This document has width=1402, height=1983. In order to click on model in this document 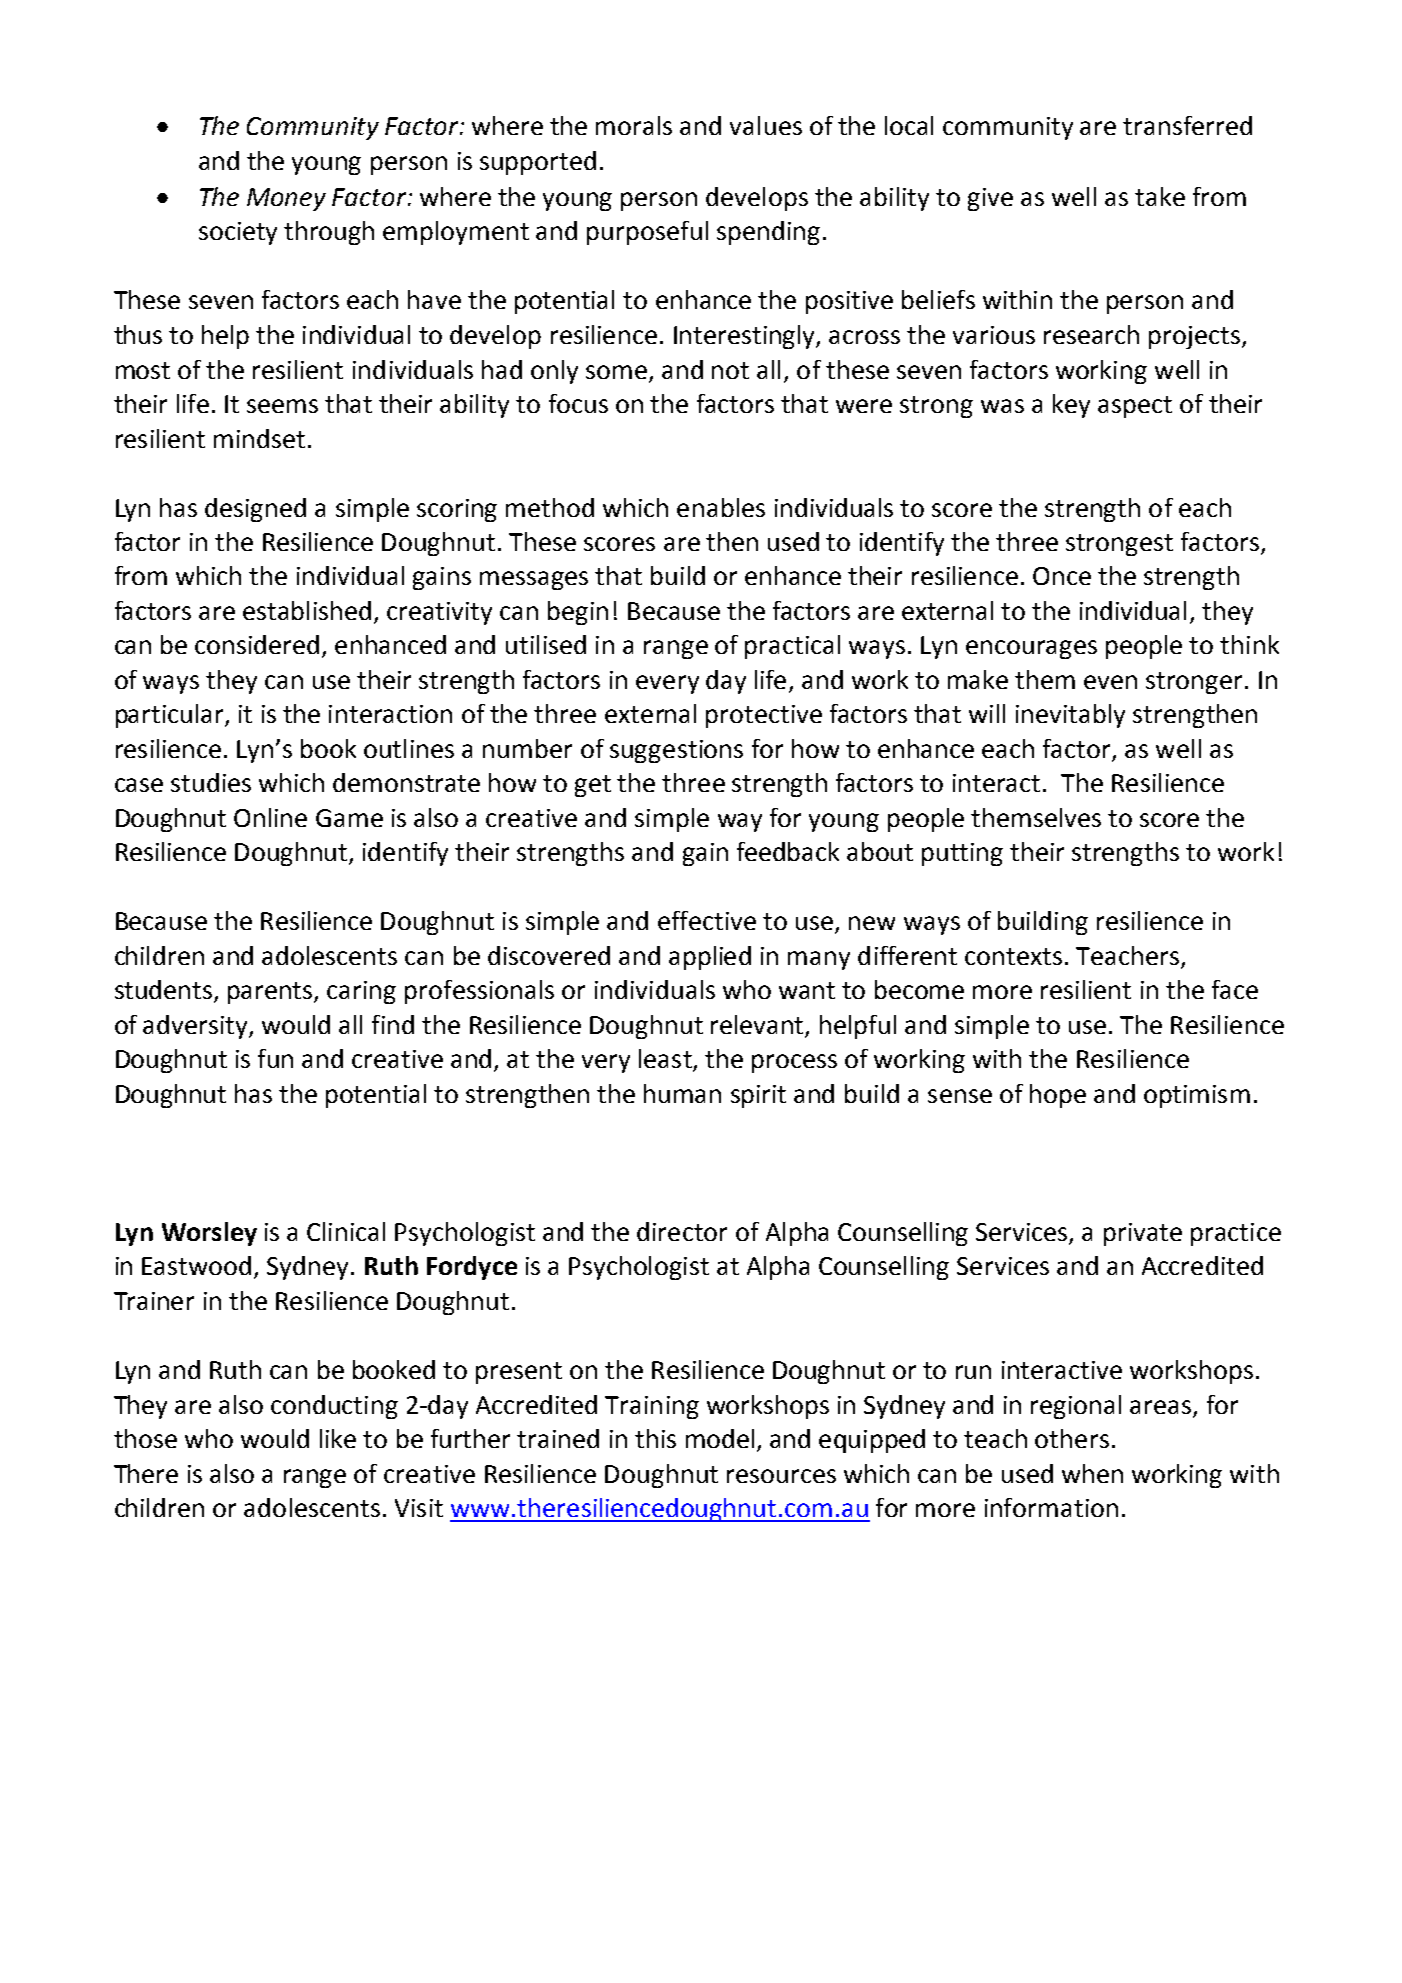, I will do `click(720, 1438)`.
